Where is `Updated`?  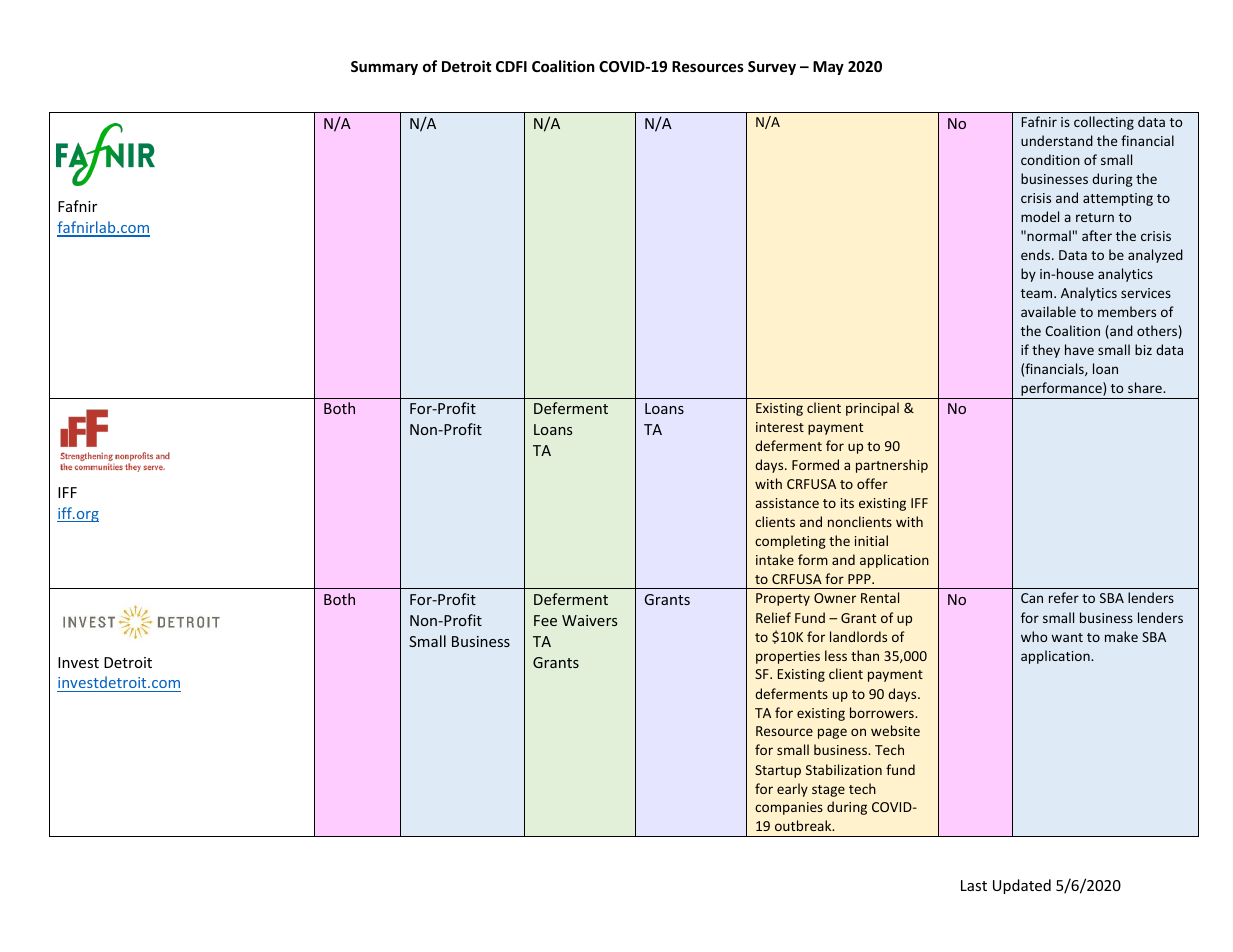
Updated is located at coordinates (1022, 886).
